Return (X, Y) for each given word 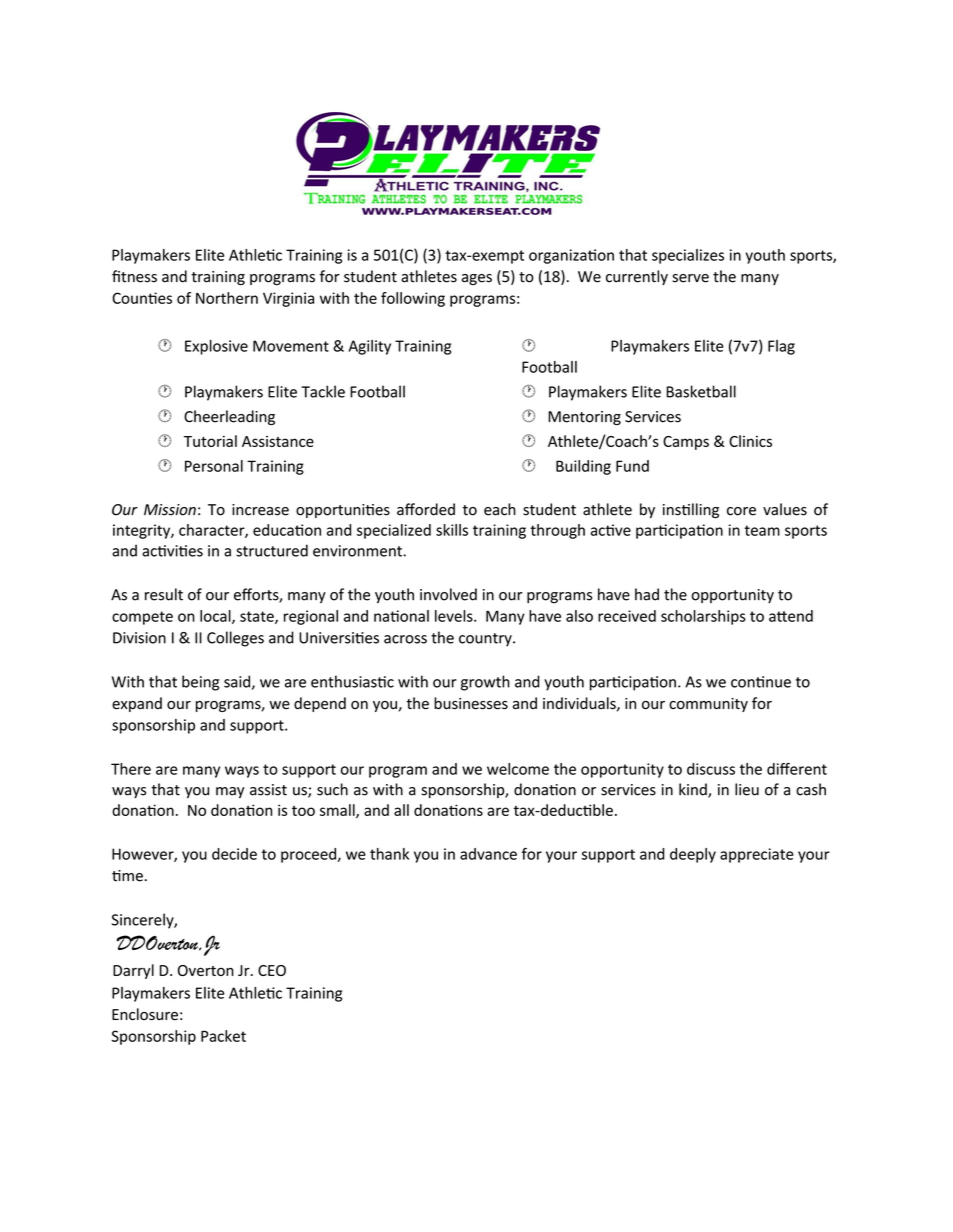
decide (234, 854)
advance (488, 854)
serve (690, 278)
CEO (272, 970)
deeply (693, 855)
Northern (227, 298)
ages (477, 279)
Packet (223, 1036)
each (500, 509)
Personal (214, 466)
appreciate (757, 855)
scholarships (703, 617)
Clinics (750, 441)
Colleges (235, 639)
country (486, 640)
